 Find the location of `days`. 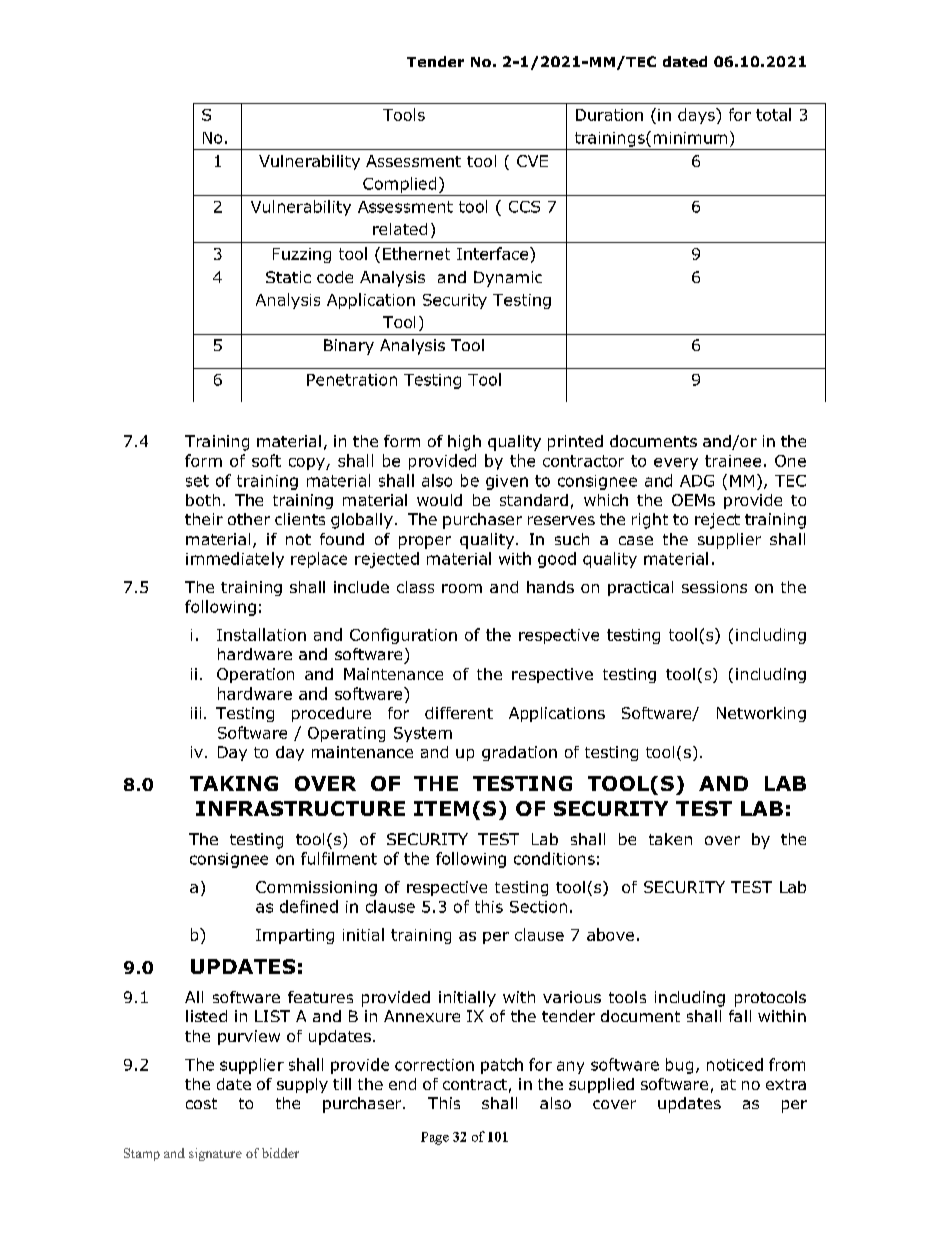

days is located at coordinates (697, 116).
